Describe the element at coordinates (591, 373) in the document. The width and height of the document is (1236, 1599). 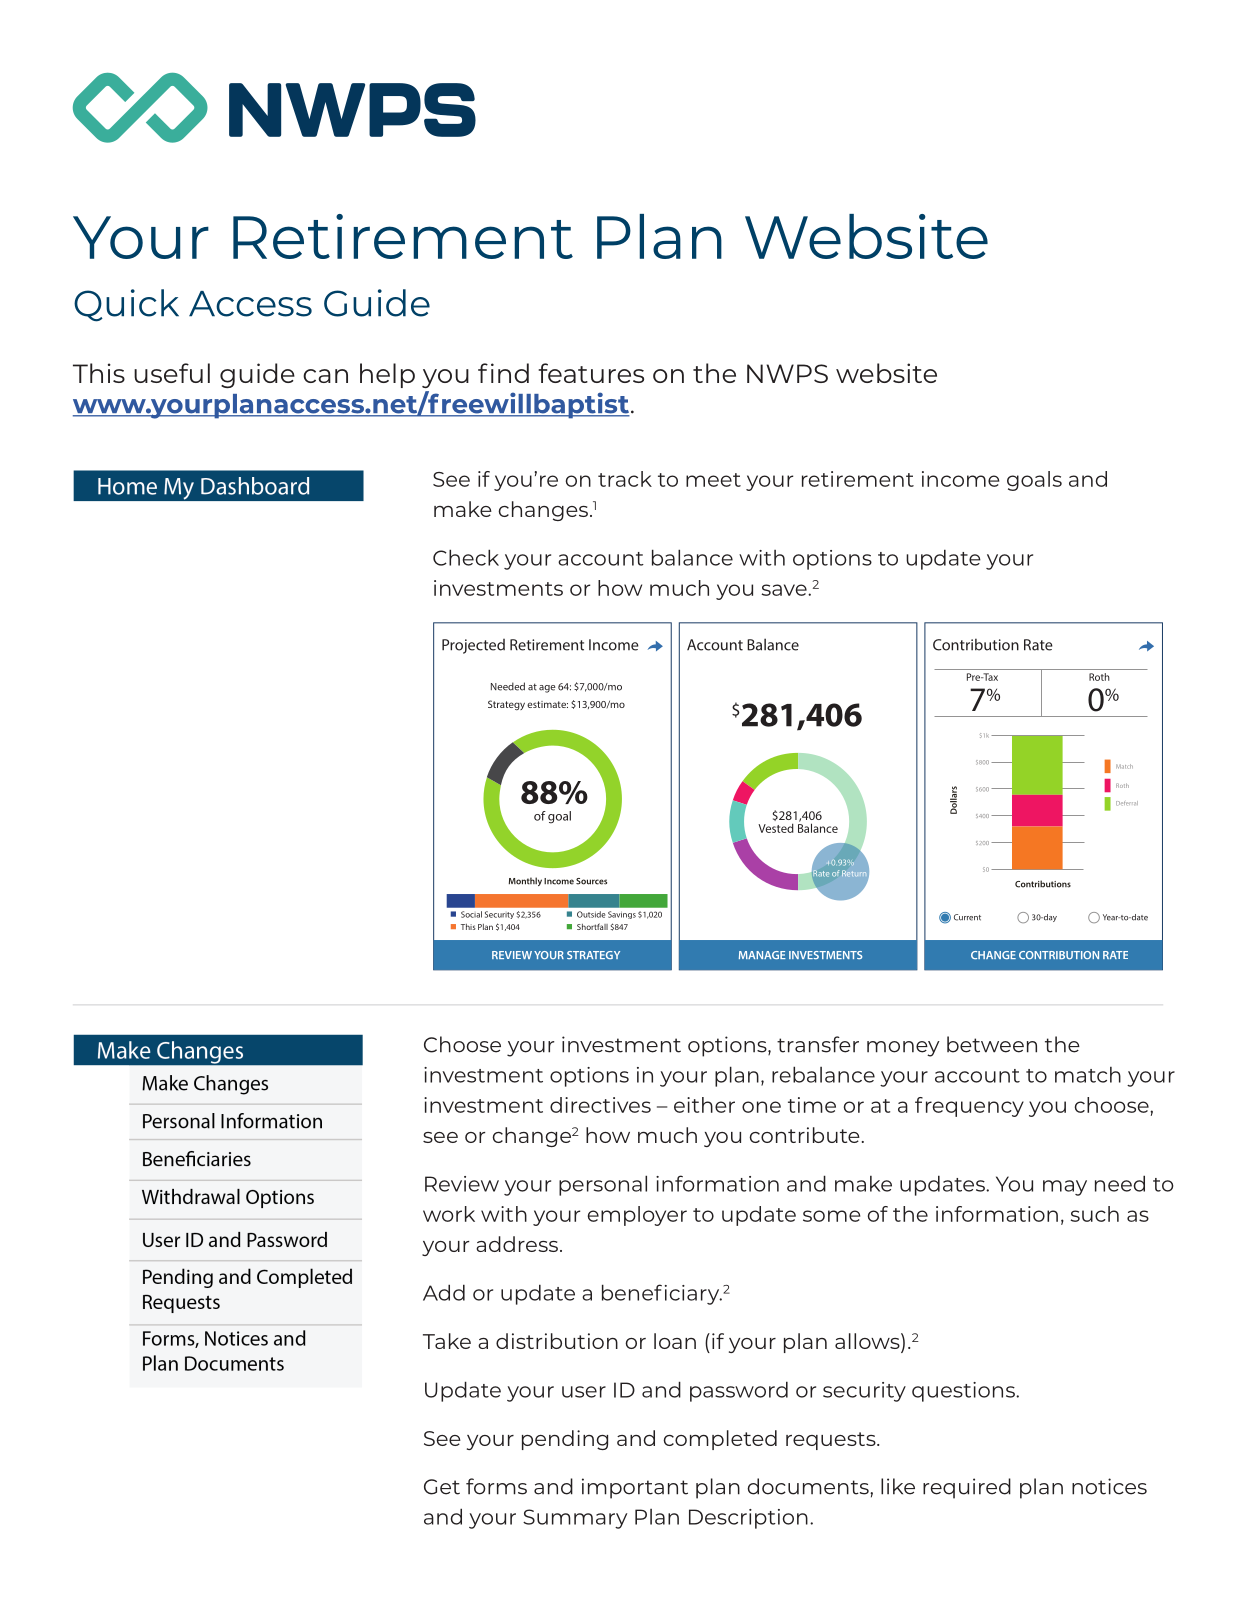
I see `features` at that location.
